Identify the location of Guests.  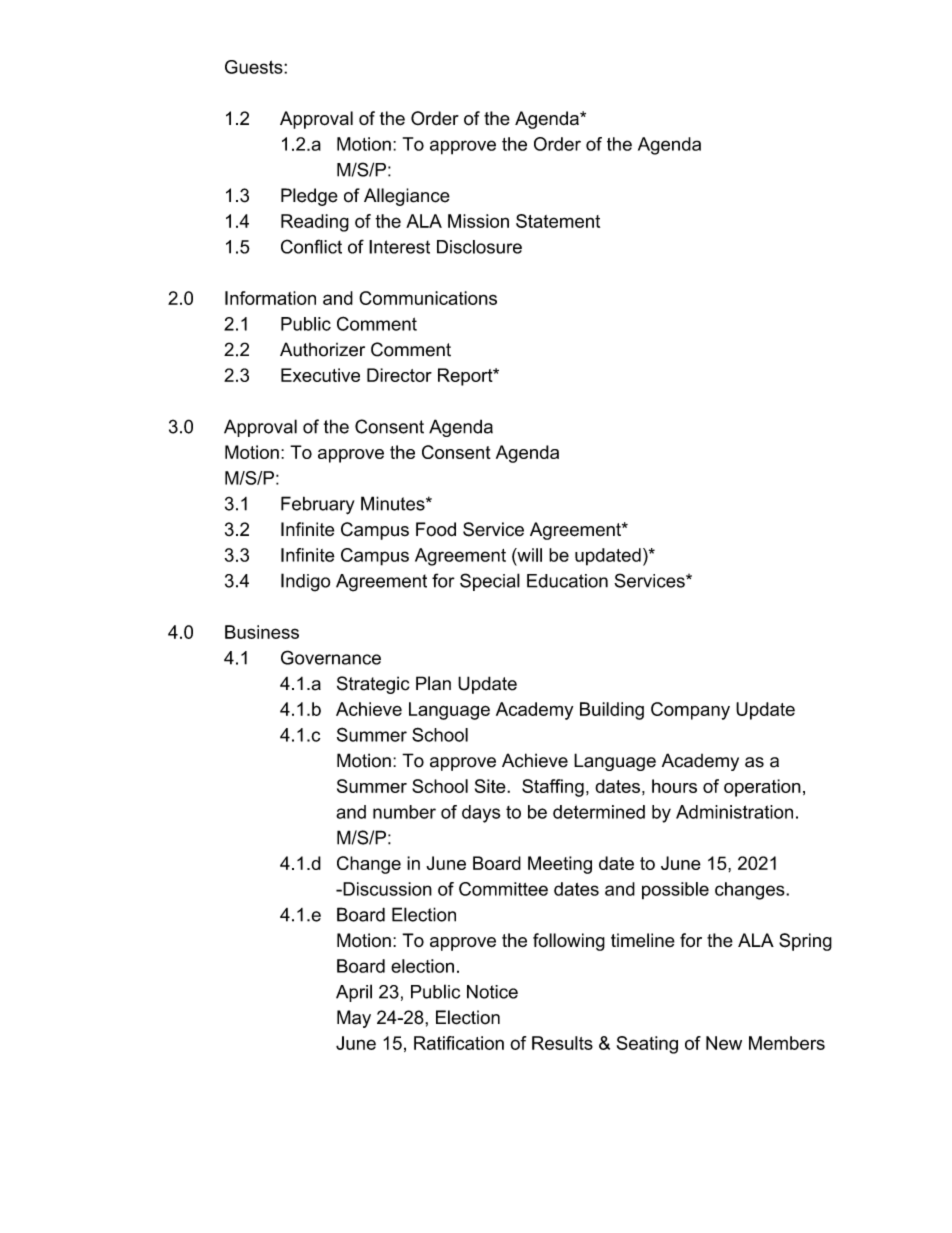
(255, 67).
